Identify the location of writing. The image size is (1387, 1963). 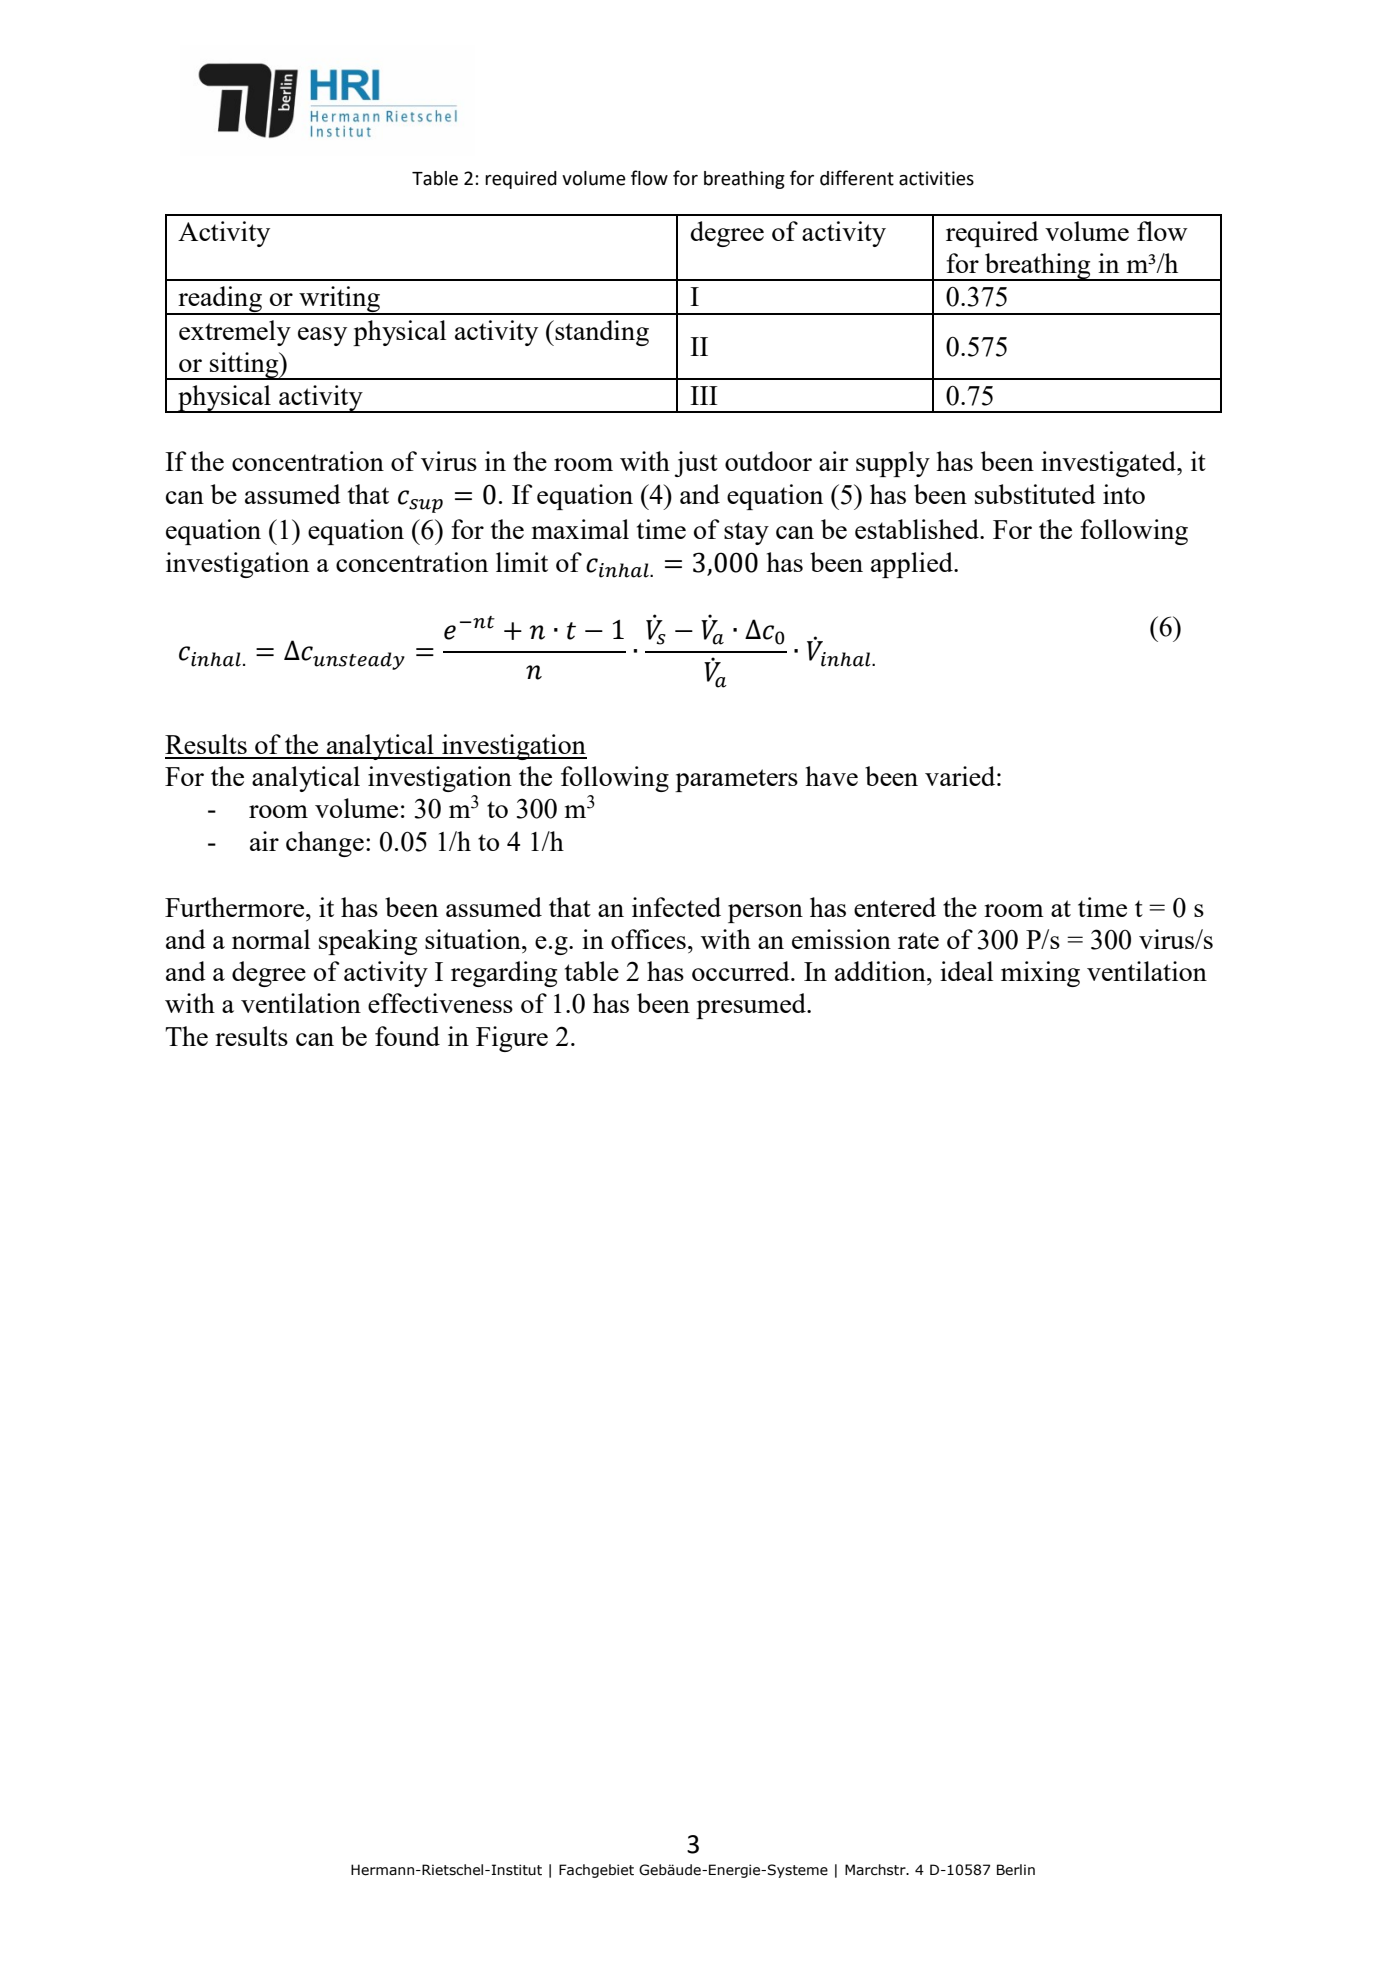
(339, 300).
